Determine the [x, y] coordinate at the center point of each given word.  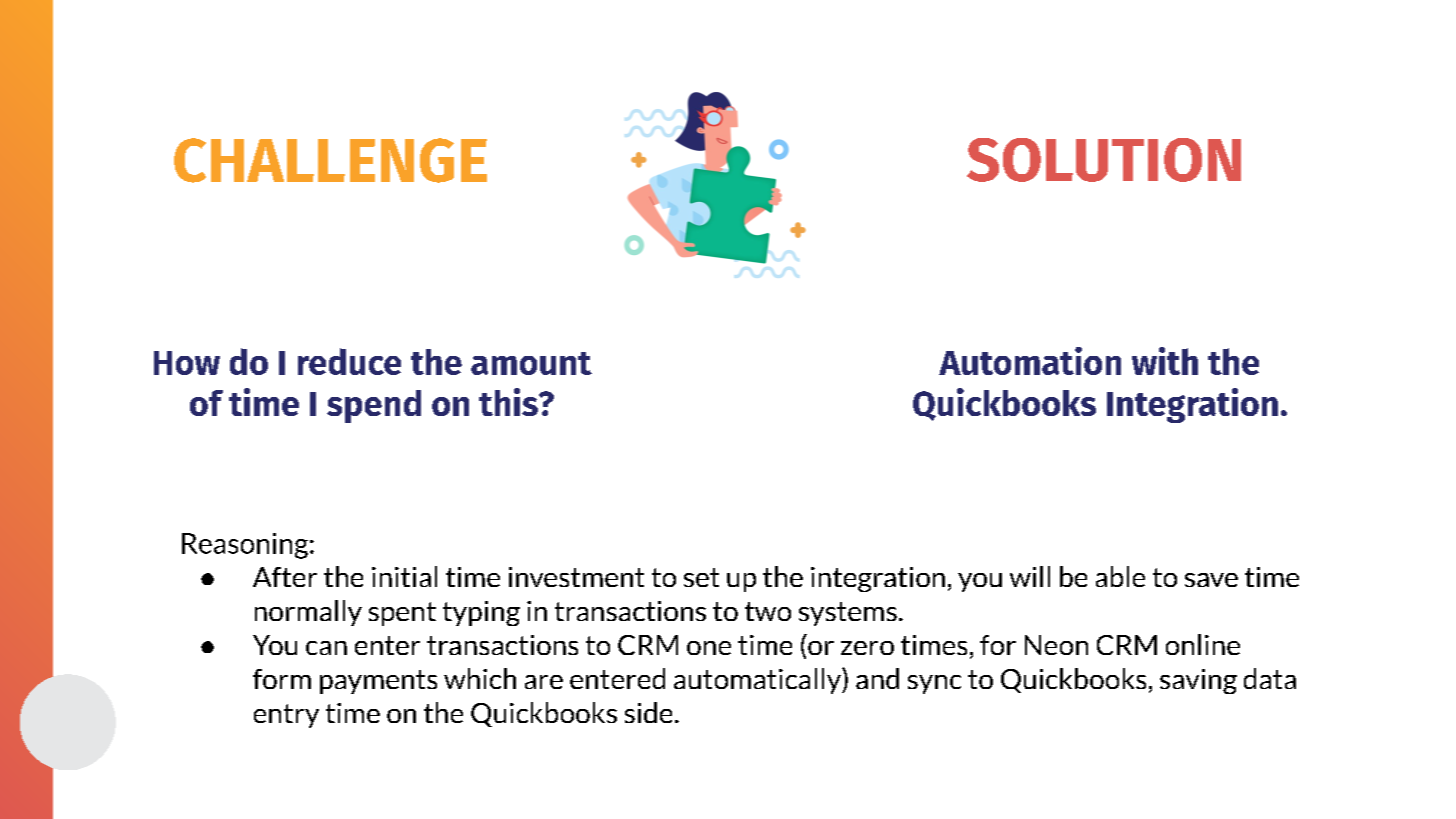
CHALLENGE [330, 160]
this [509, 402]
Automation [1030, 361]
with [1165, 361]
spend [374, 406]
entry [286, 716]
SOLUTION [1104, 160]
